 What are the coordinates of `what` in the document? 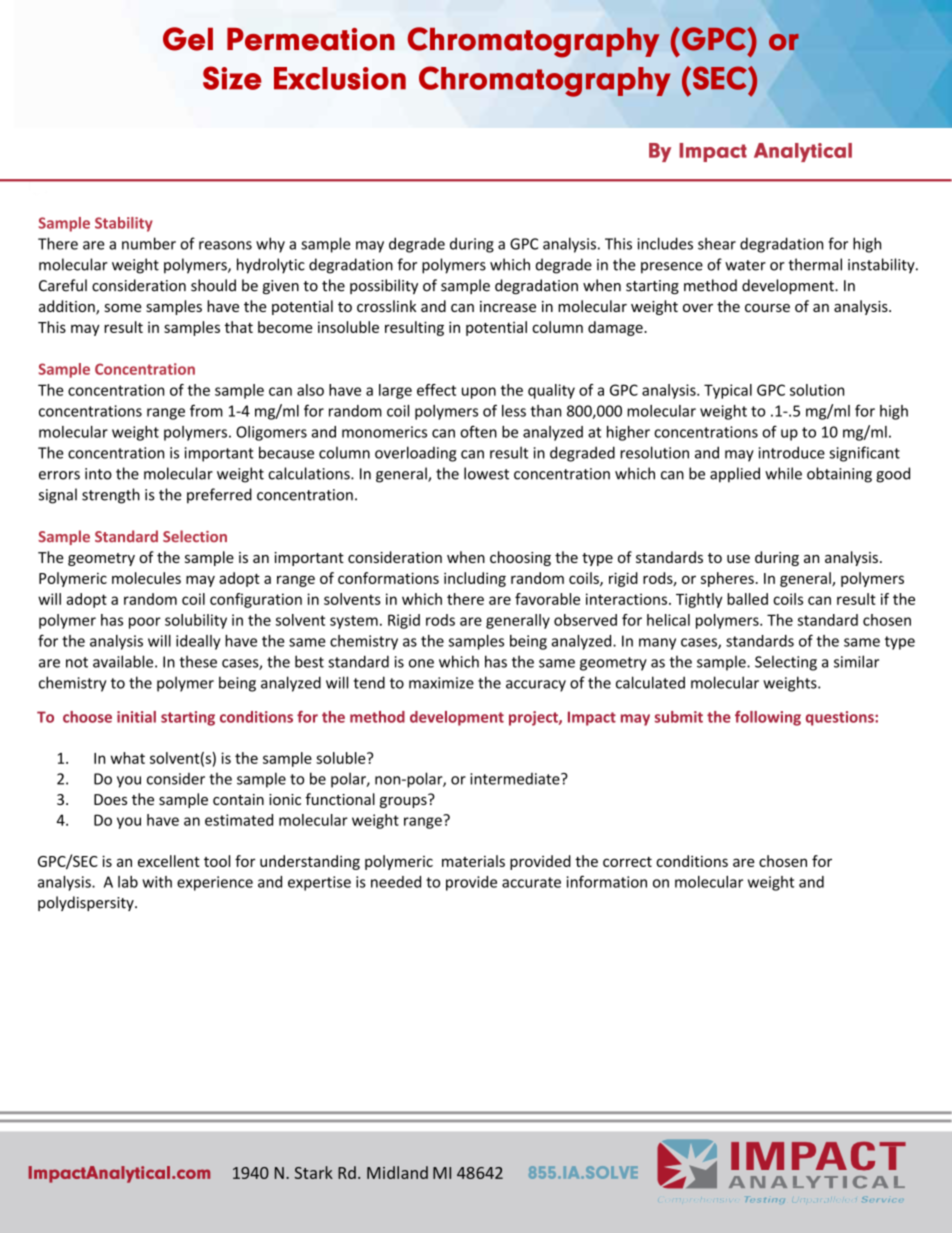 It's located at (128, 758).
